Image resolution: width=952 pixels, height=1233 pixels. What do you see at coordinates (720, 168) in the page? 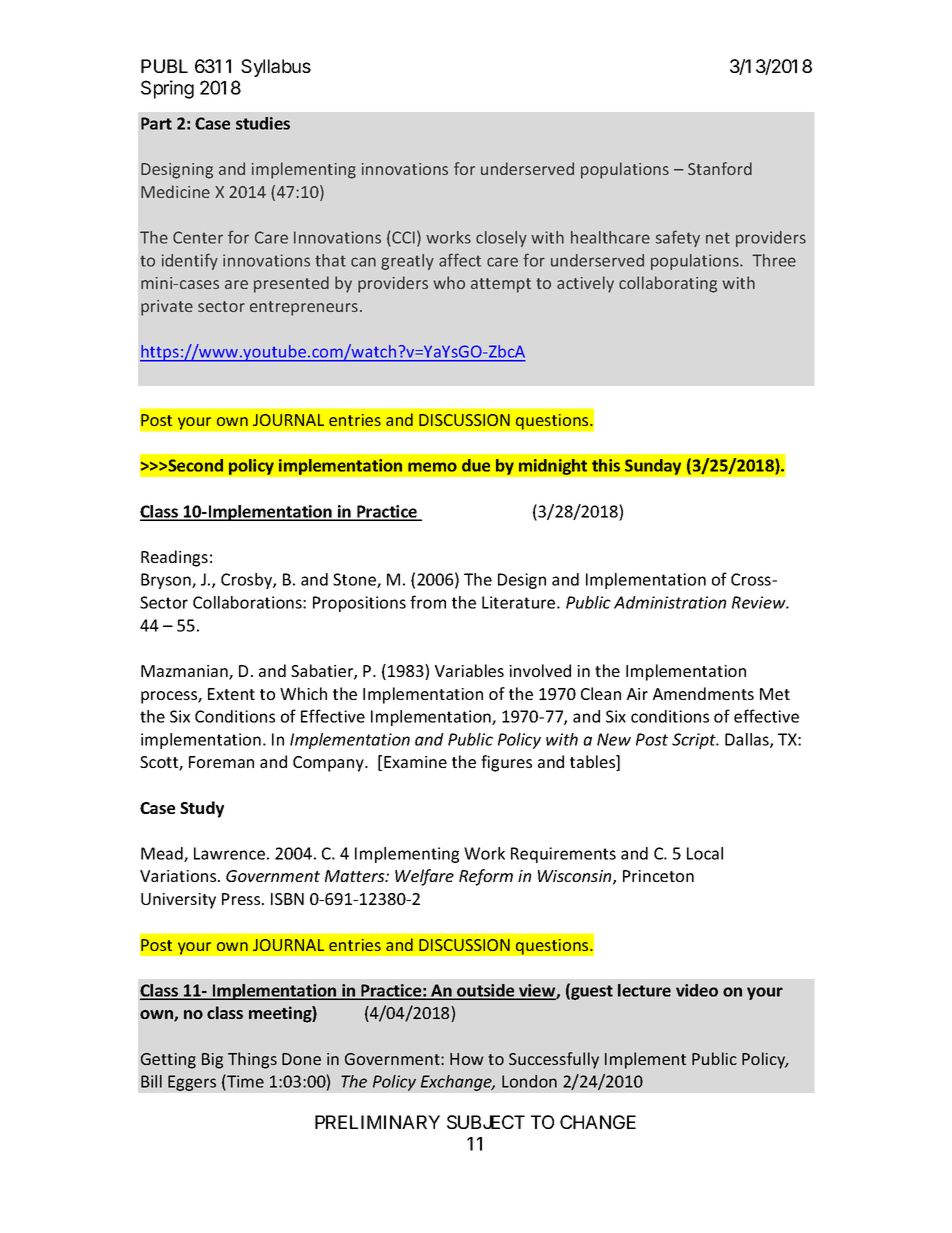
I see `Stanford` at bounding box center [720, 168].
